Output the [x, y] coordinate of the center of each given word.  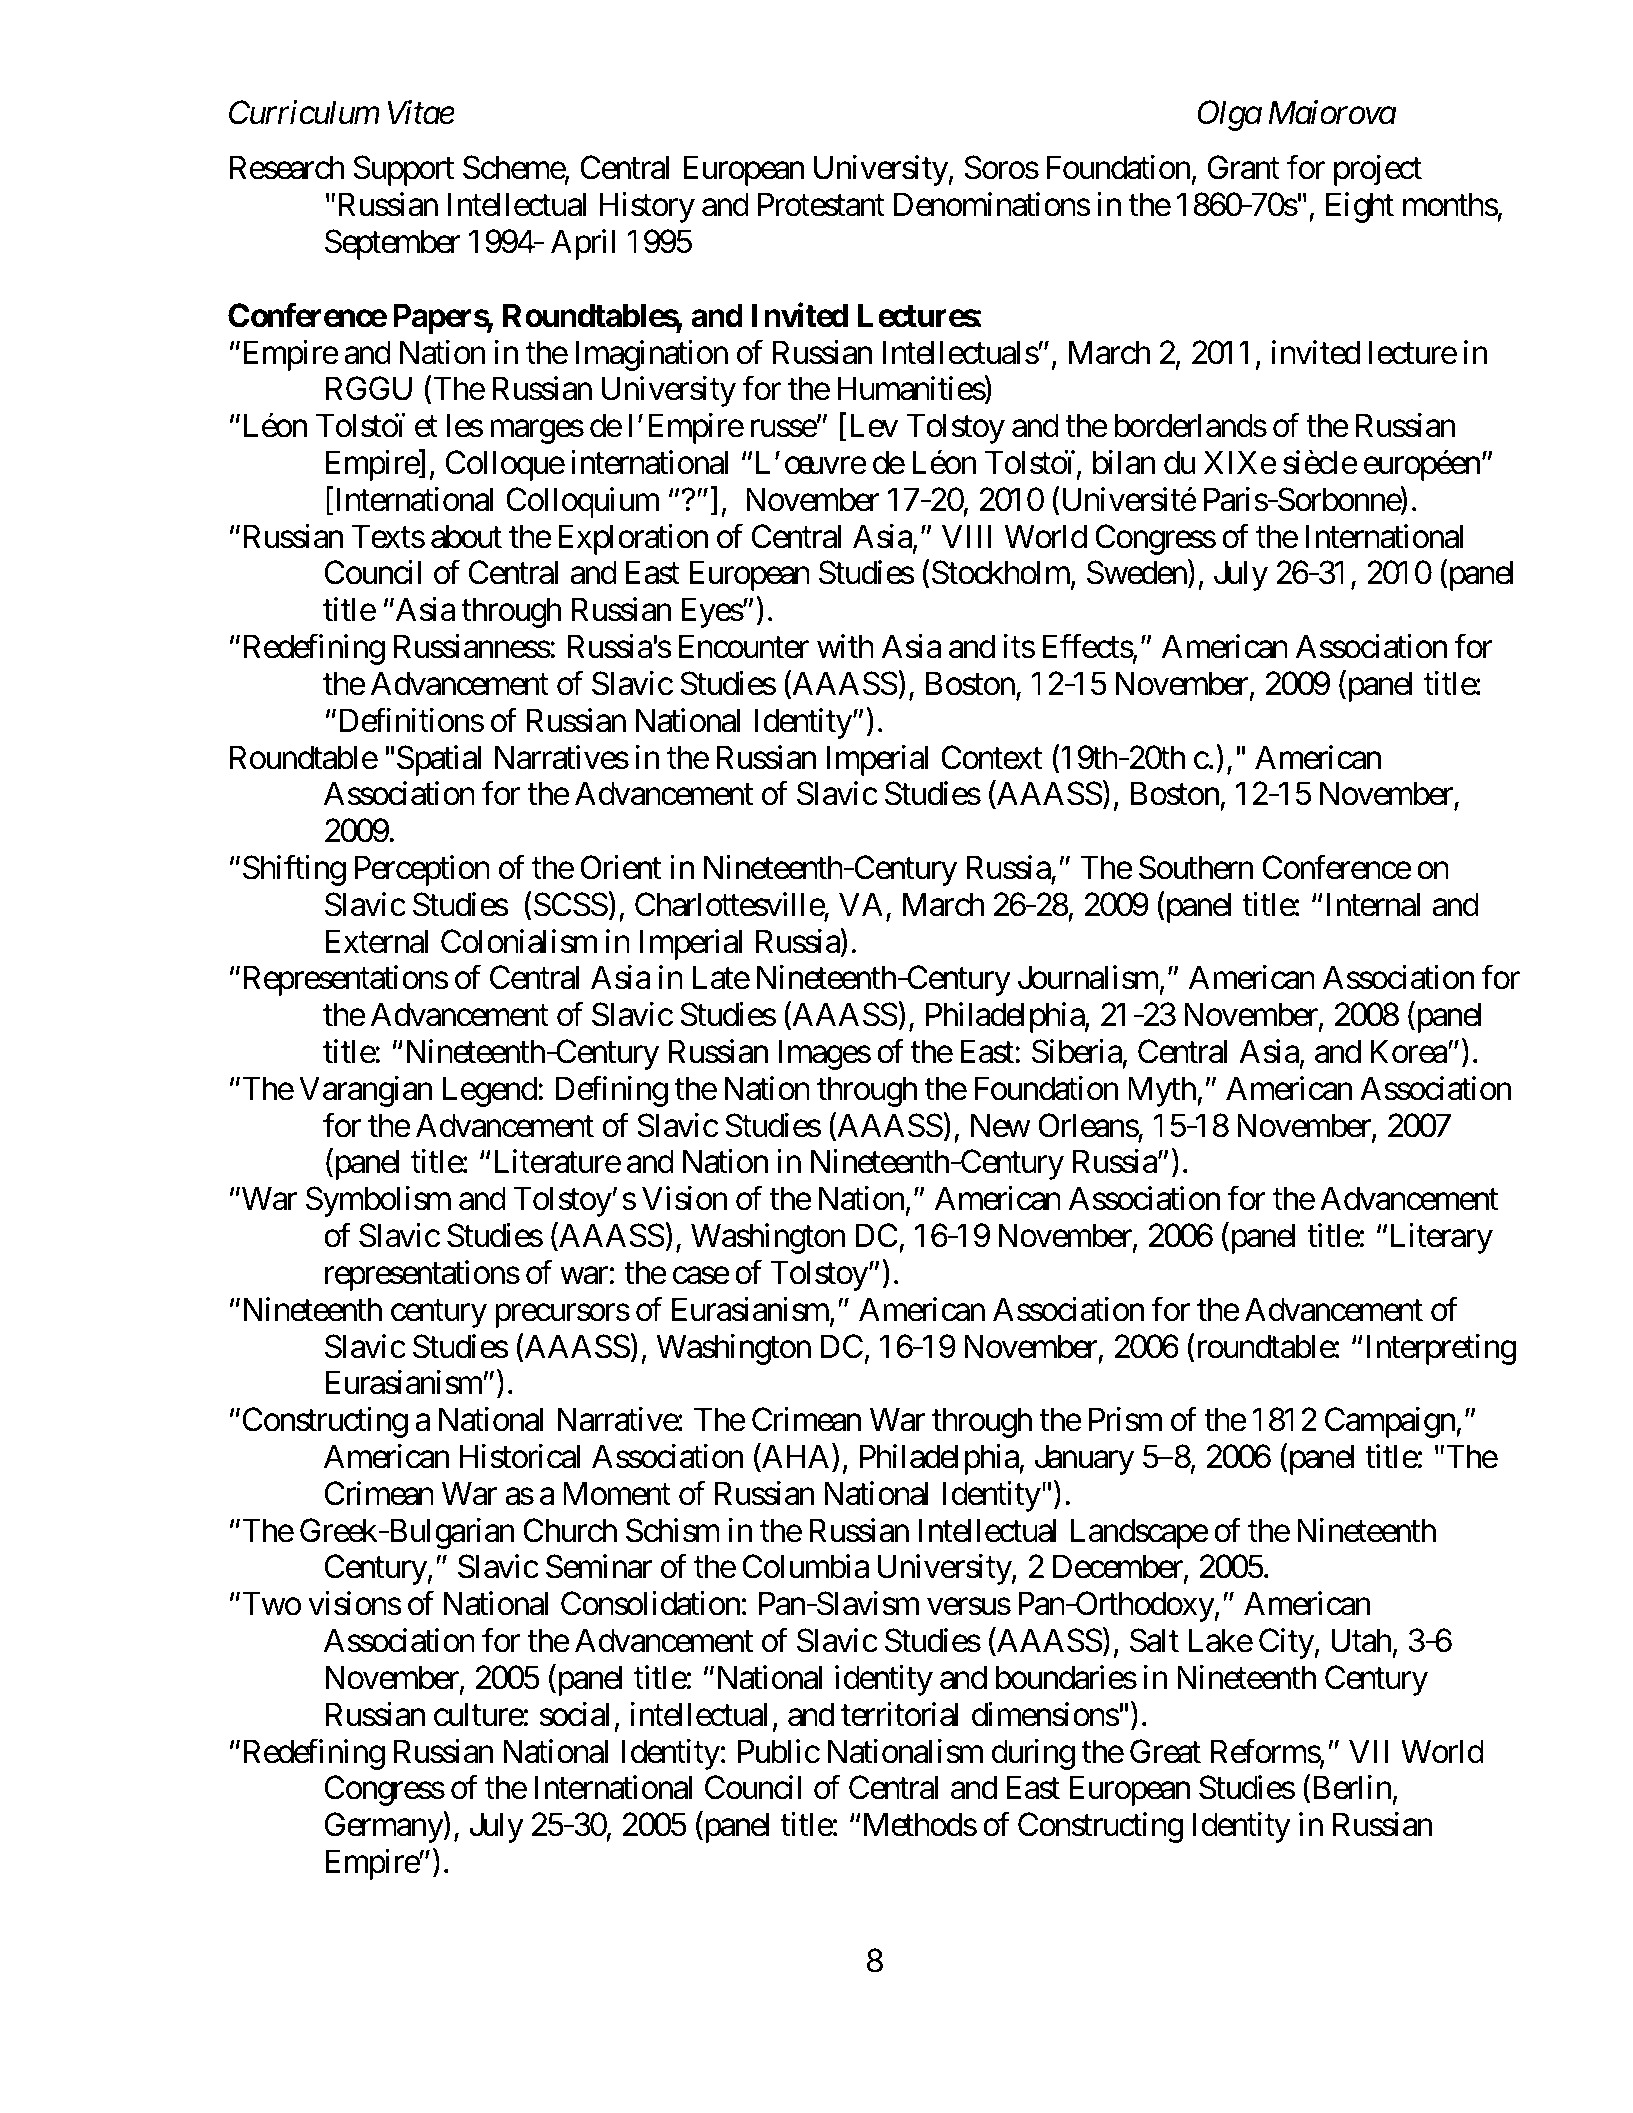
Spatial [439, 760]
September [393, 244]
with [845, 646]
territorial [900, 1714]
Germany [384, 1828]
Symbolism [378, 1201]
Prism [1125, 1419]
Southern [1196, 867]
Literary [1442, 1238]
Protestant [821, 205]
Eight [1360, 207]
